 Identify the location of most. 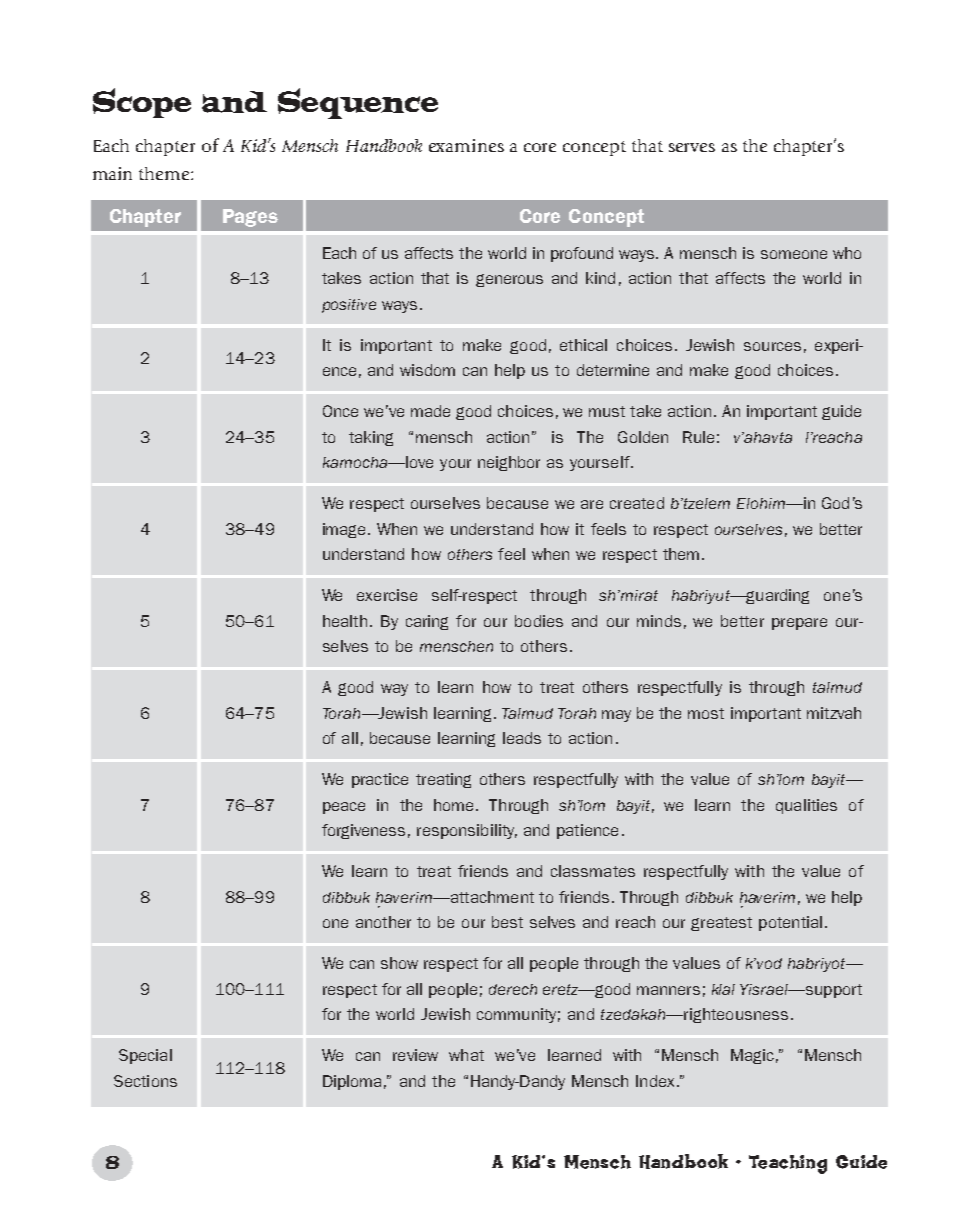
(706, 713).
